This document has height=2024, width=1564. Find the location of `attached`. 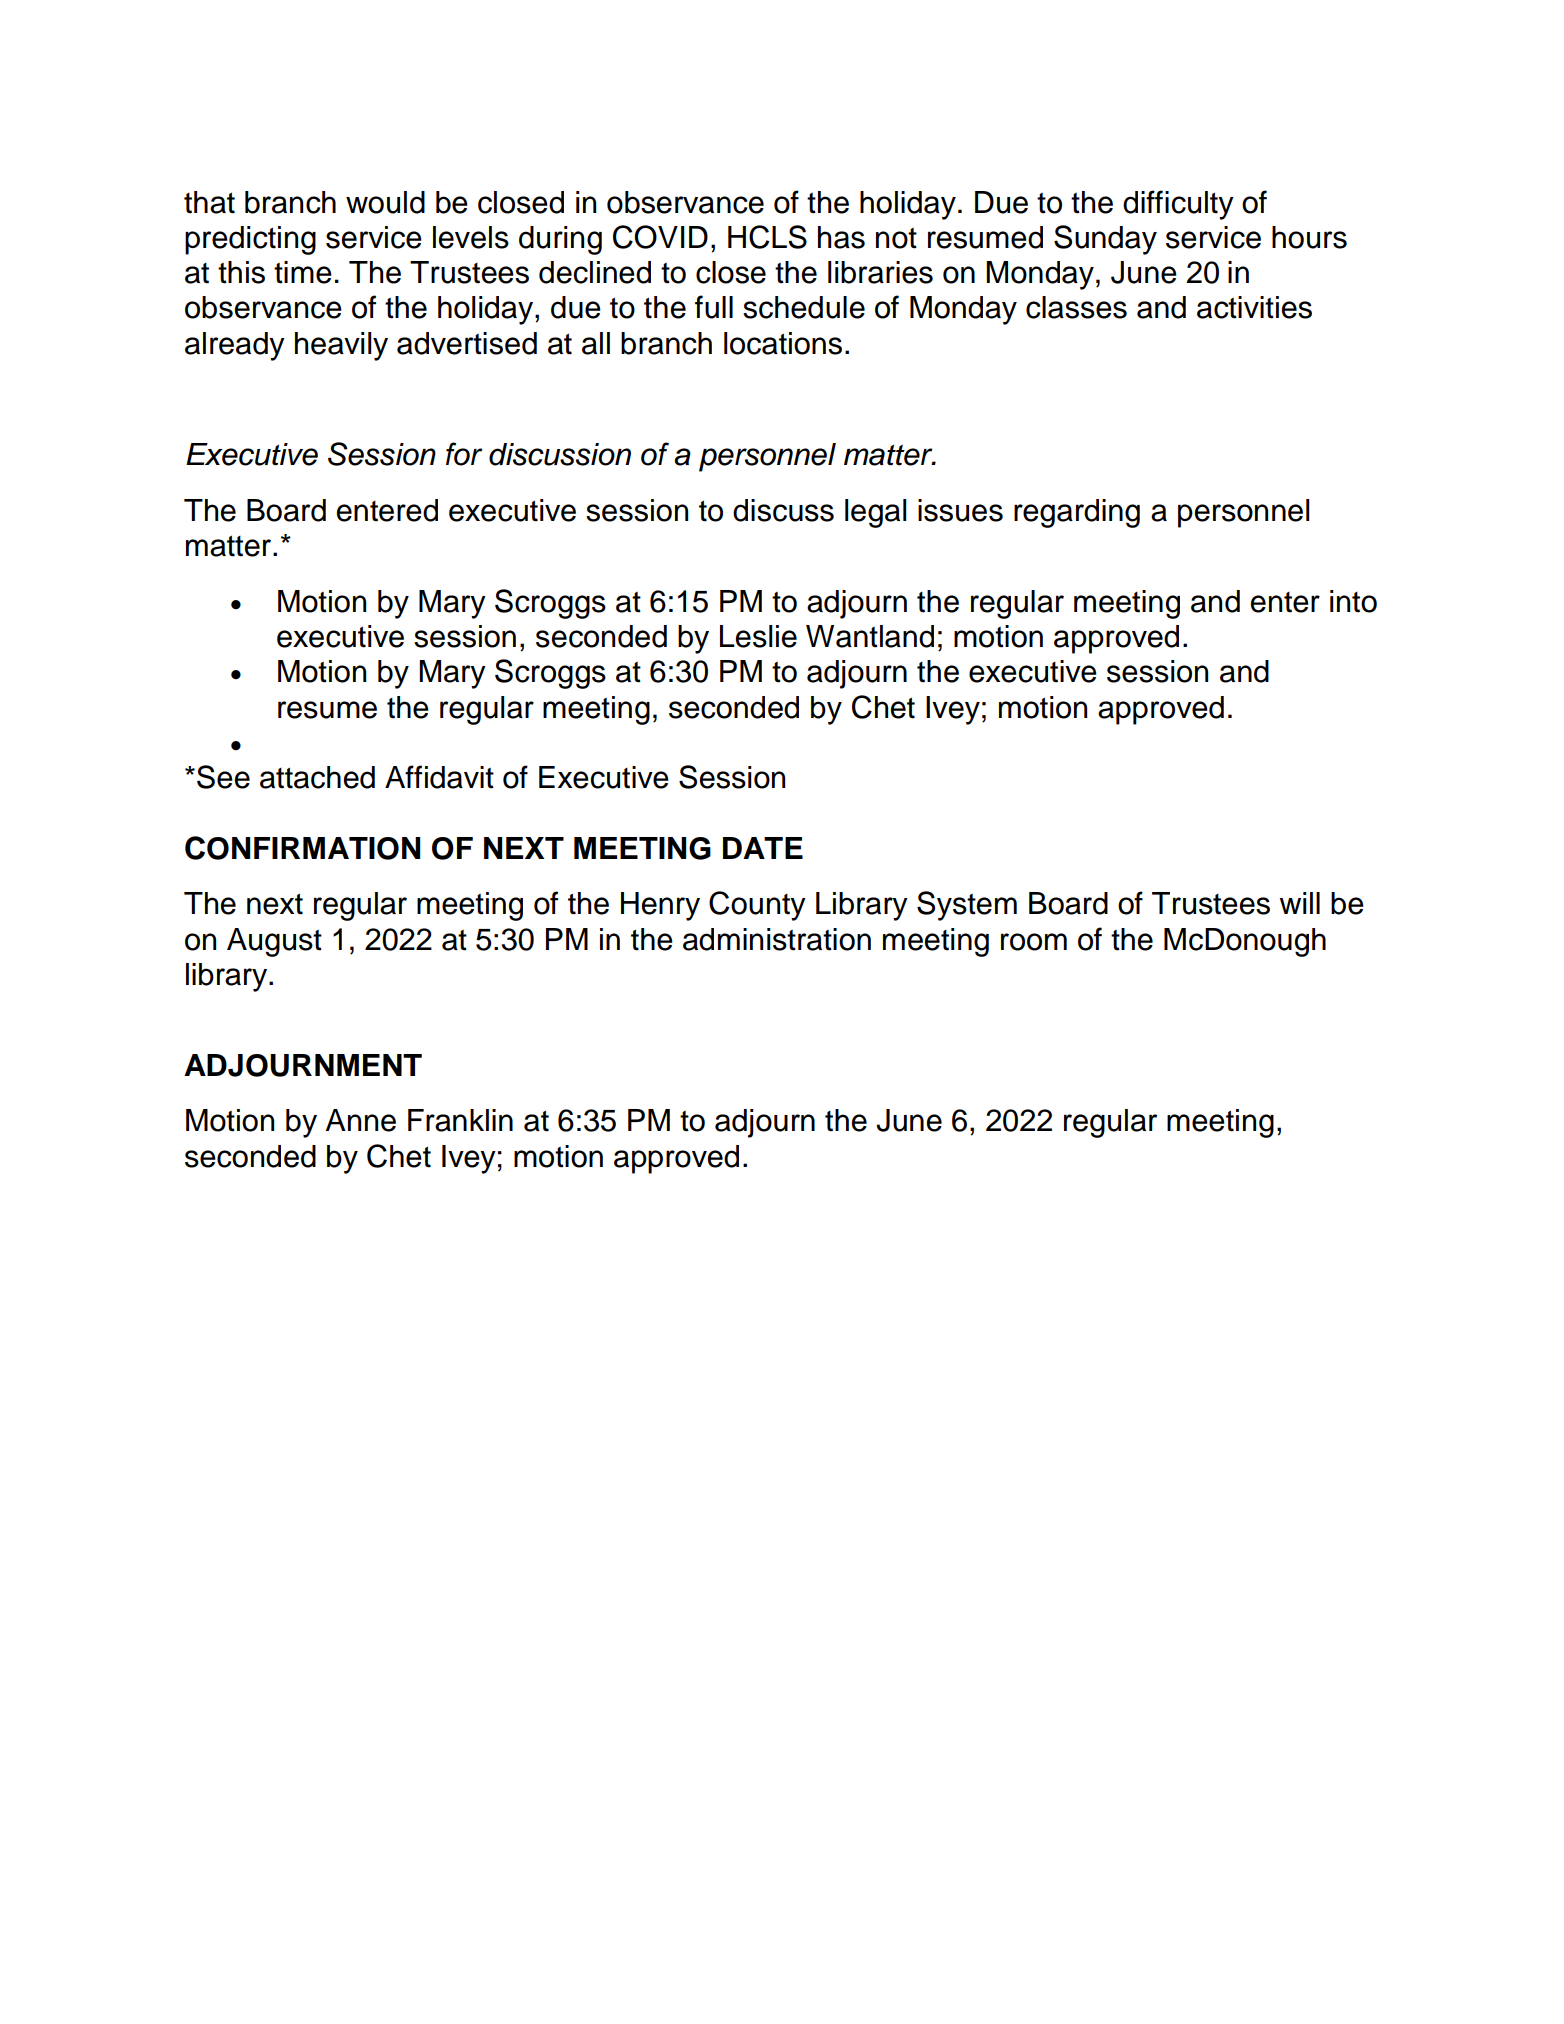

attached is located at coordinates (317, 777).
